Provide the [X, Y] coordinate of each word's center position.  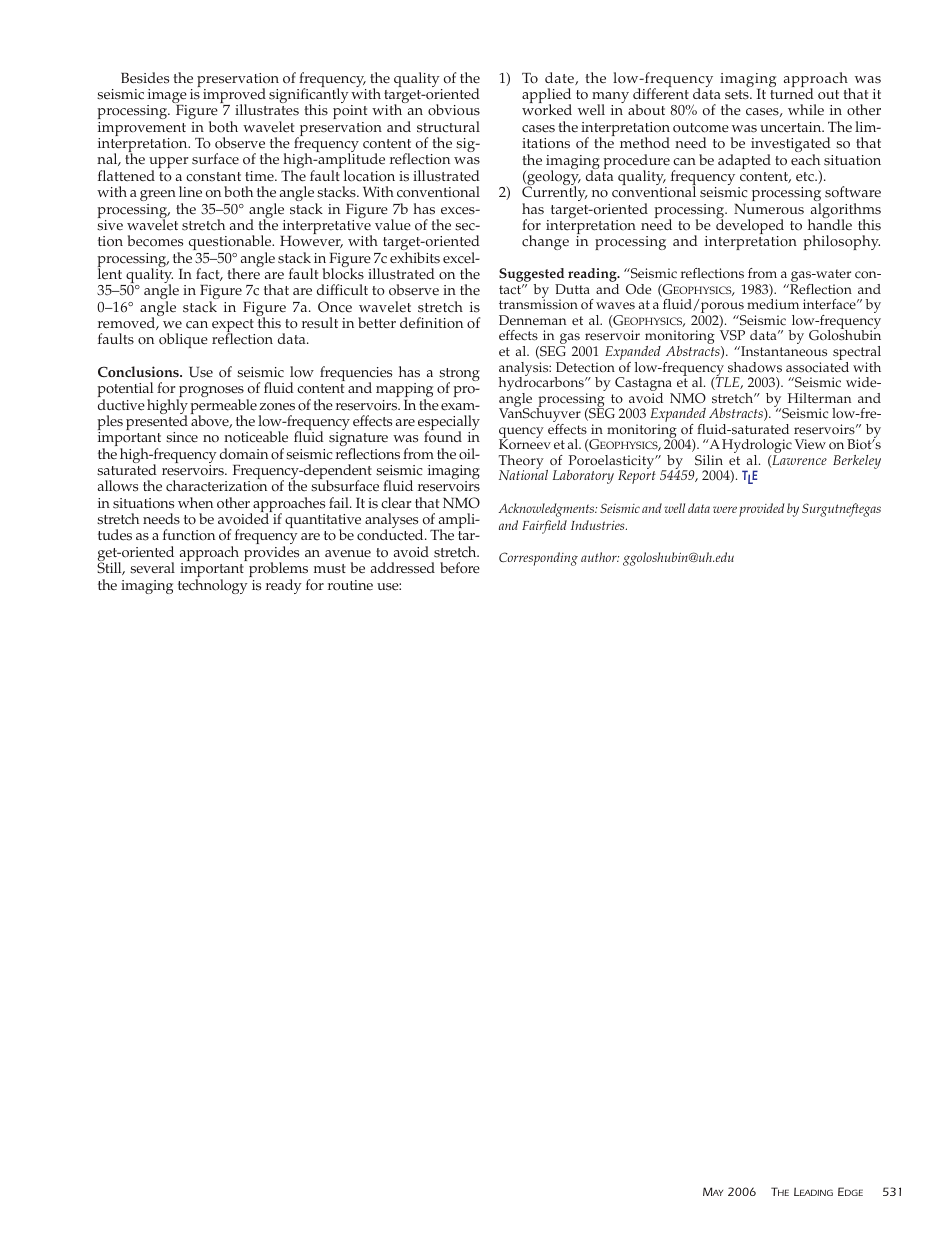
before [460, 568]
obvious [454, 110]
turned [791, 93]
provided [761, 510]
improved [234, 97]
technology [213, 586]
